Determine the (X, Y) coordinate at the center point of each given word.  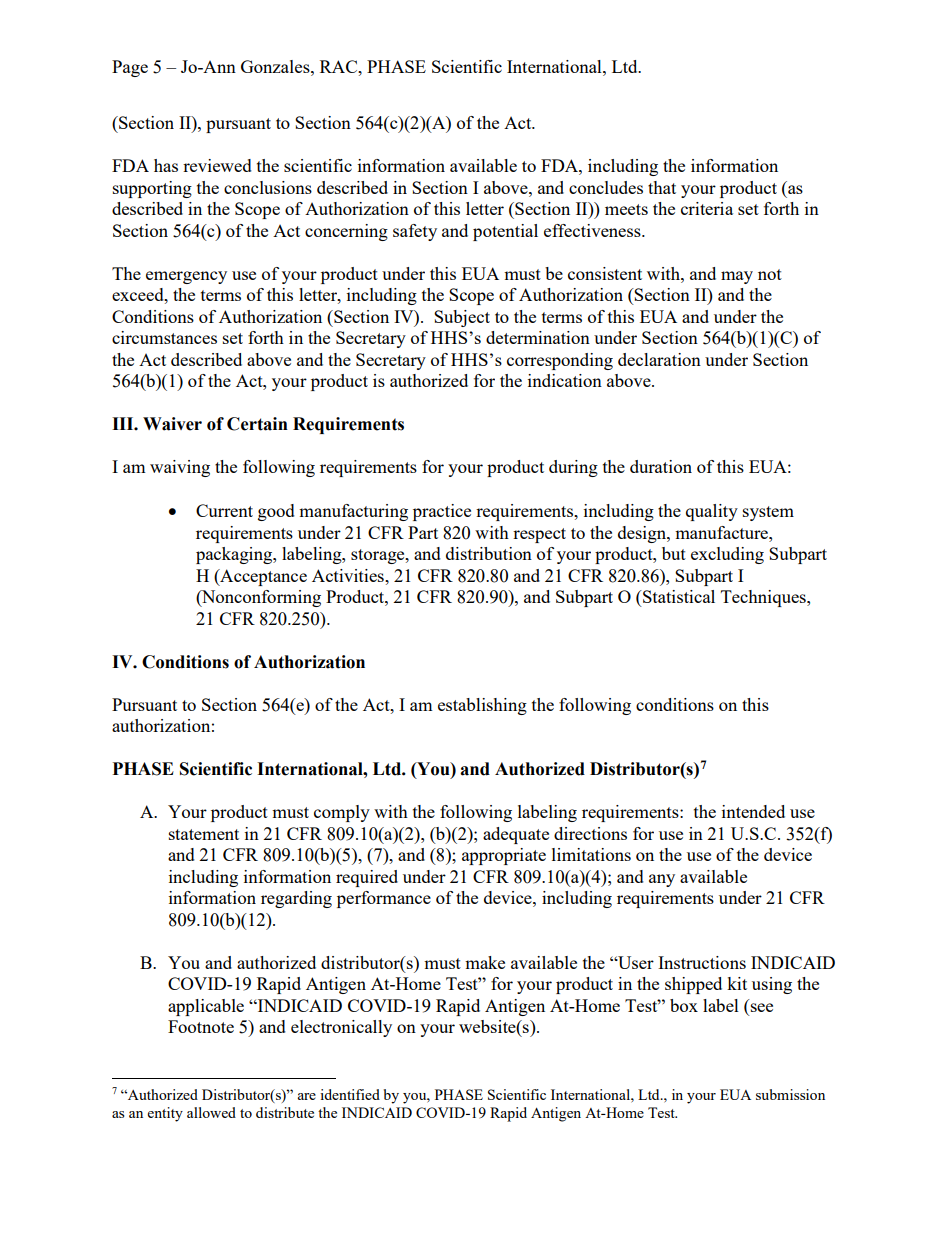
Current (224, 510)
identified (350, 1094)
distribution (489, 553)
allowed (211, 1112)
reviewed (217, 165)
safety (415, 232)
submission (790, 1094)
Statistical (678, 596)
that (662, 187)
